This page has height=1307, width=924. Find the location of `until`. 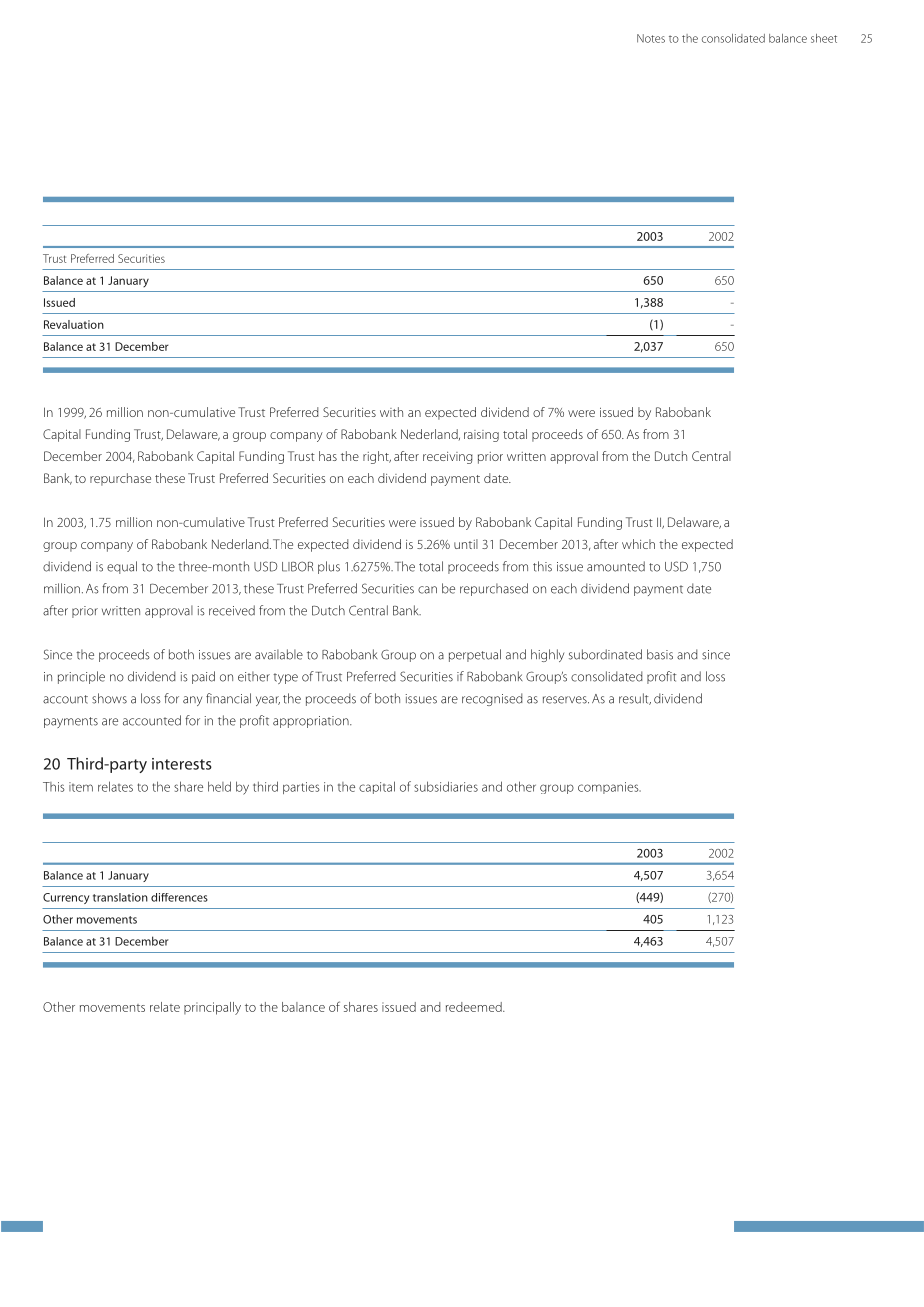

until is located at coordinates (466, 544).
